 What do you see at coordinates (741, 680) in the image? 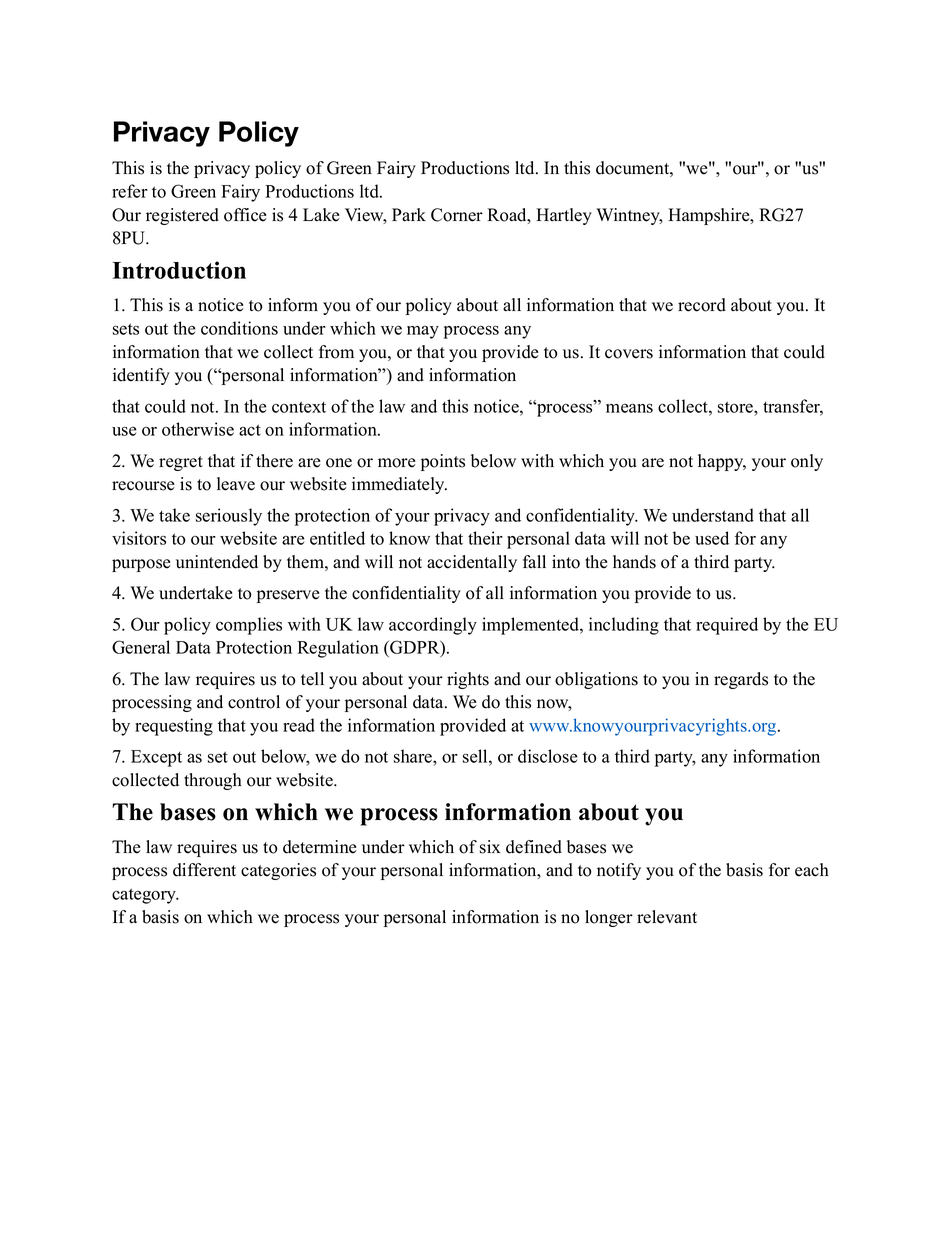
I see `regards` at bounding box center [741, 680].
